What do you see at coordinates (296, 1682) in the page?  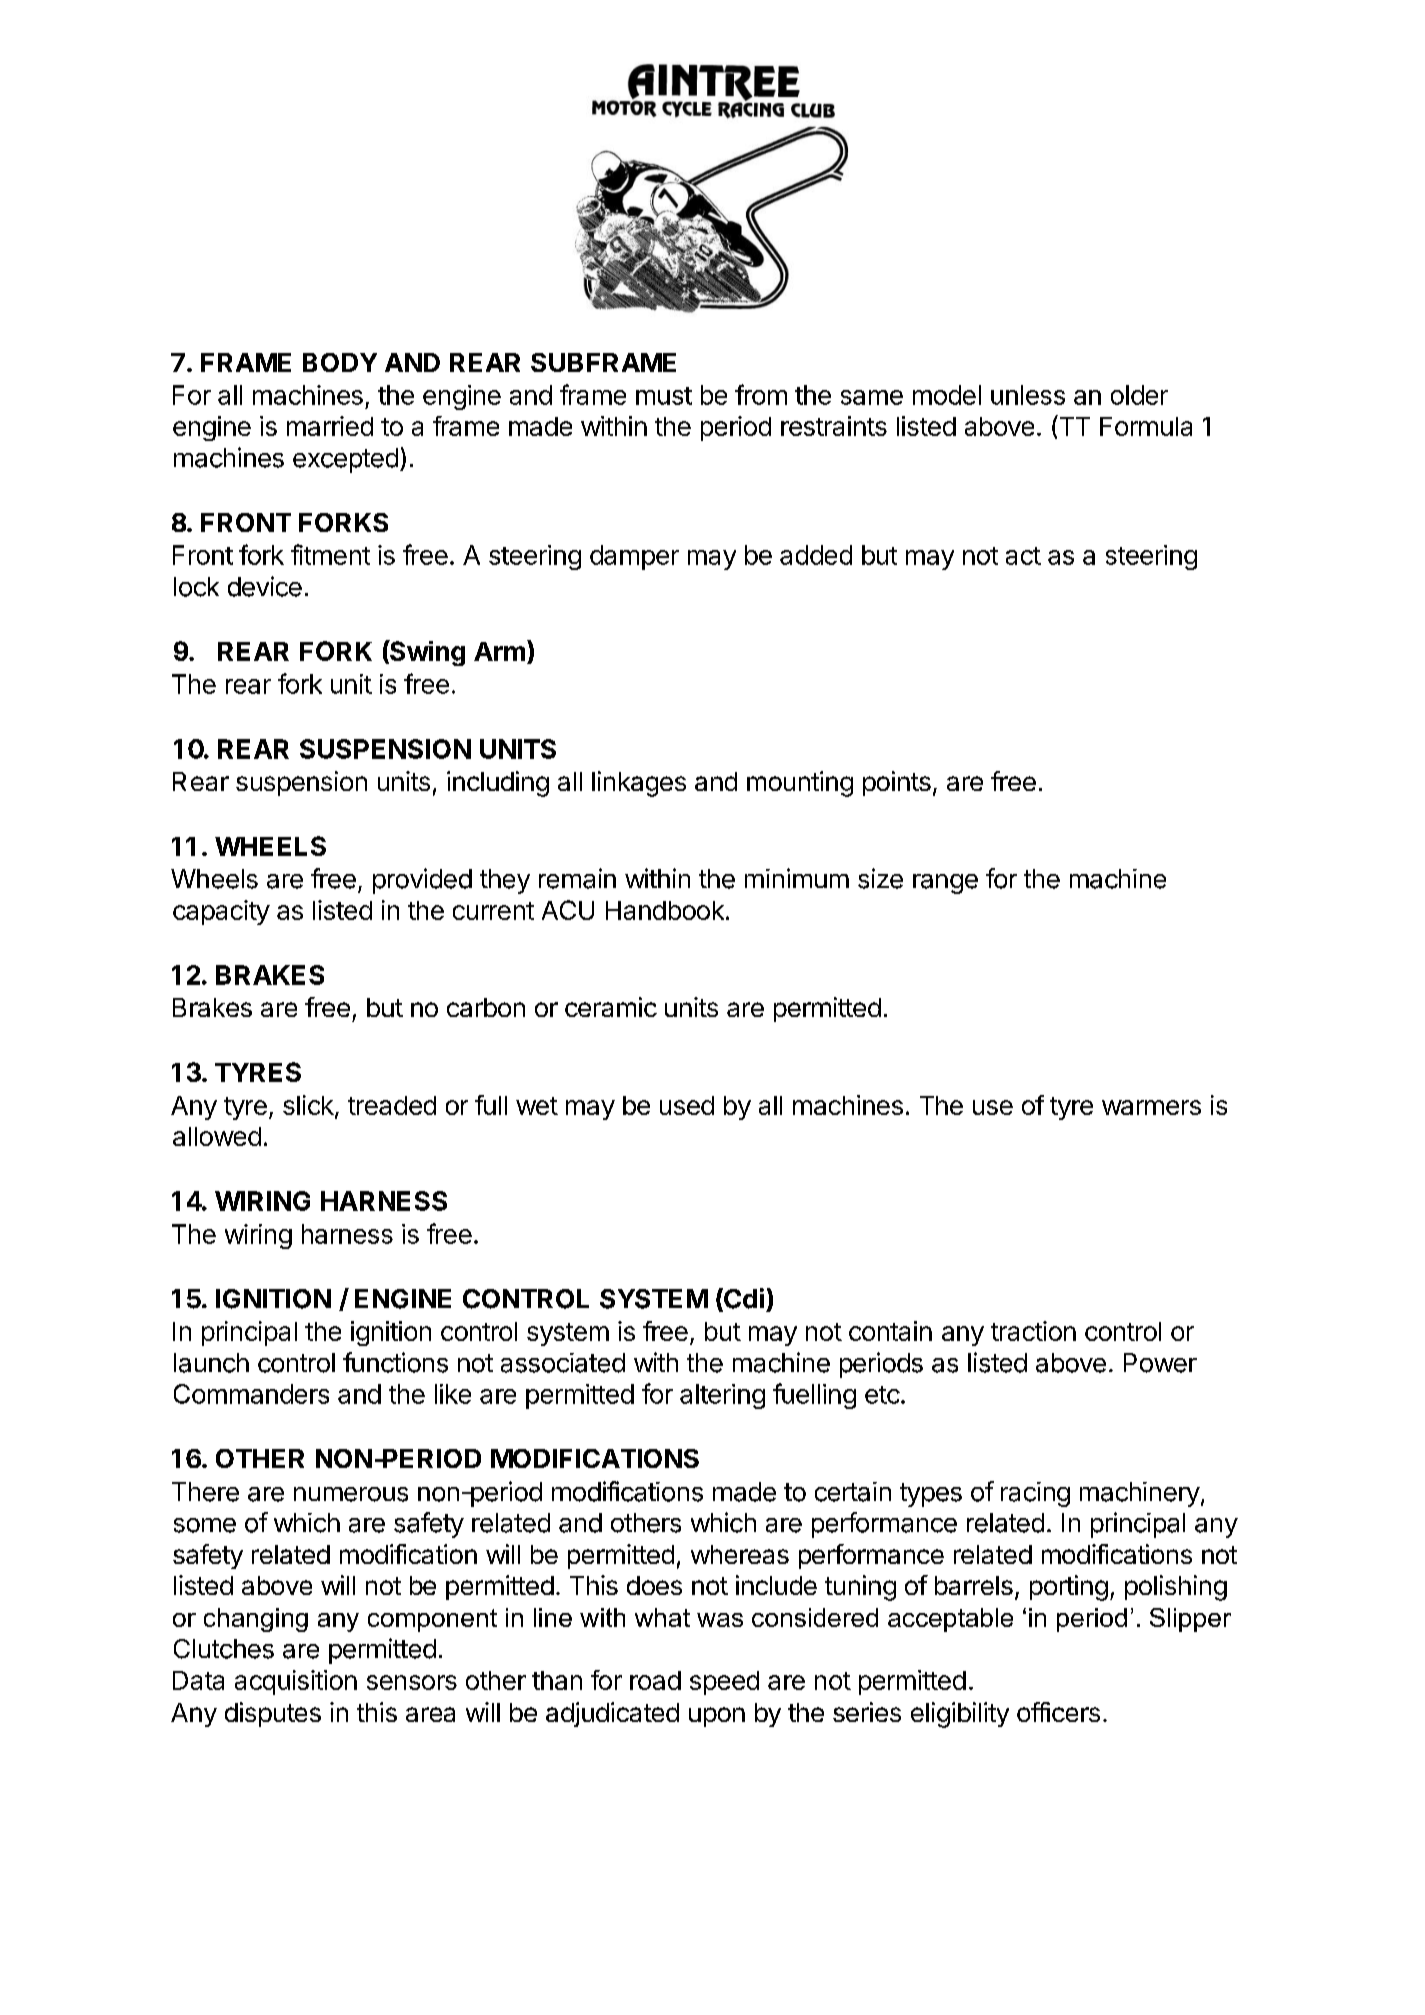 I see `acquisition` at bounding box center [296, 1682].
